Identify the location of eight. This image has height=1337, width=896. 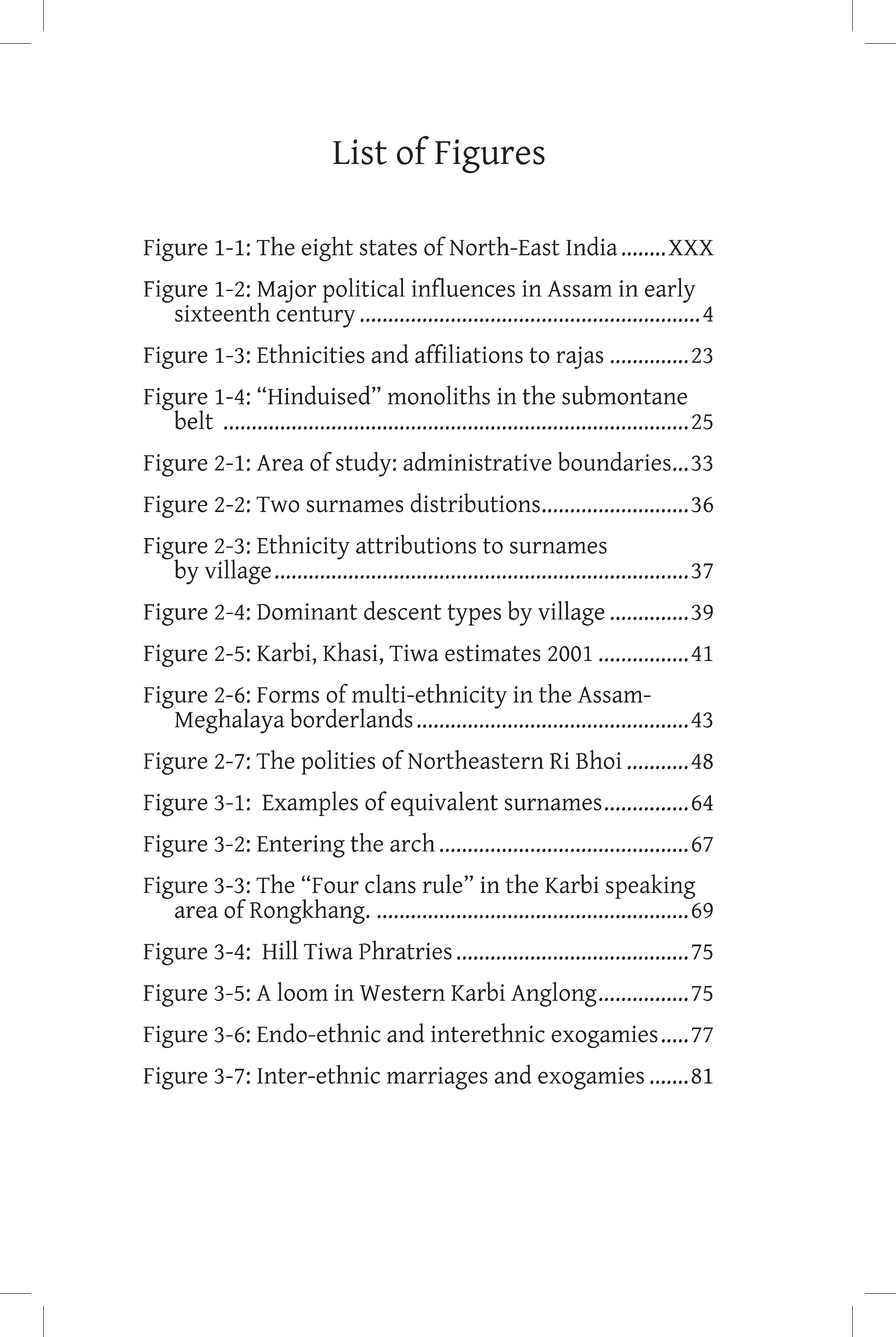
(327, 249).
